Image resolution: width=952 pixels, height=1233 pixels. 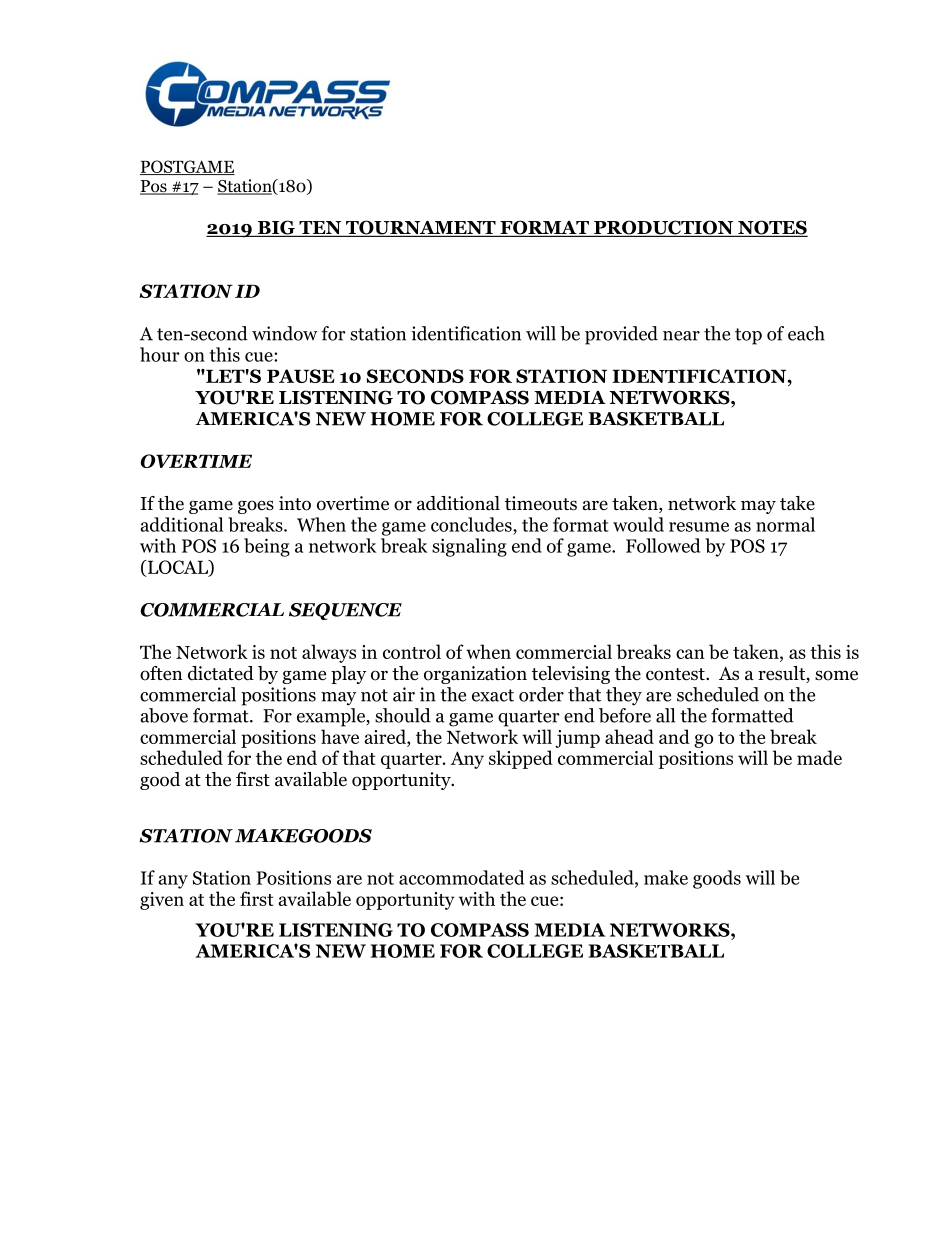 What do you see at coordinates (267, 547) in the screenshot?
I see `being` at bounding box center [267, 547].
